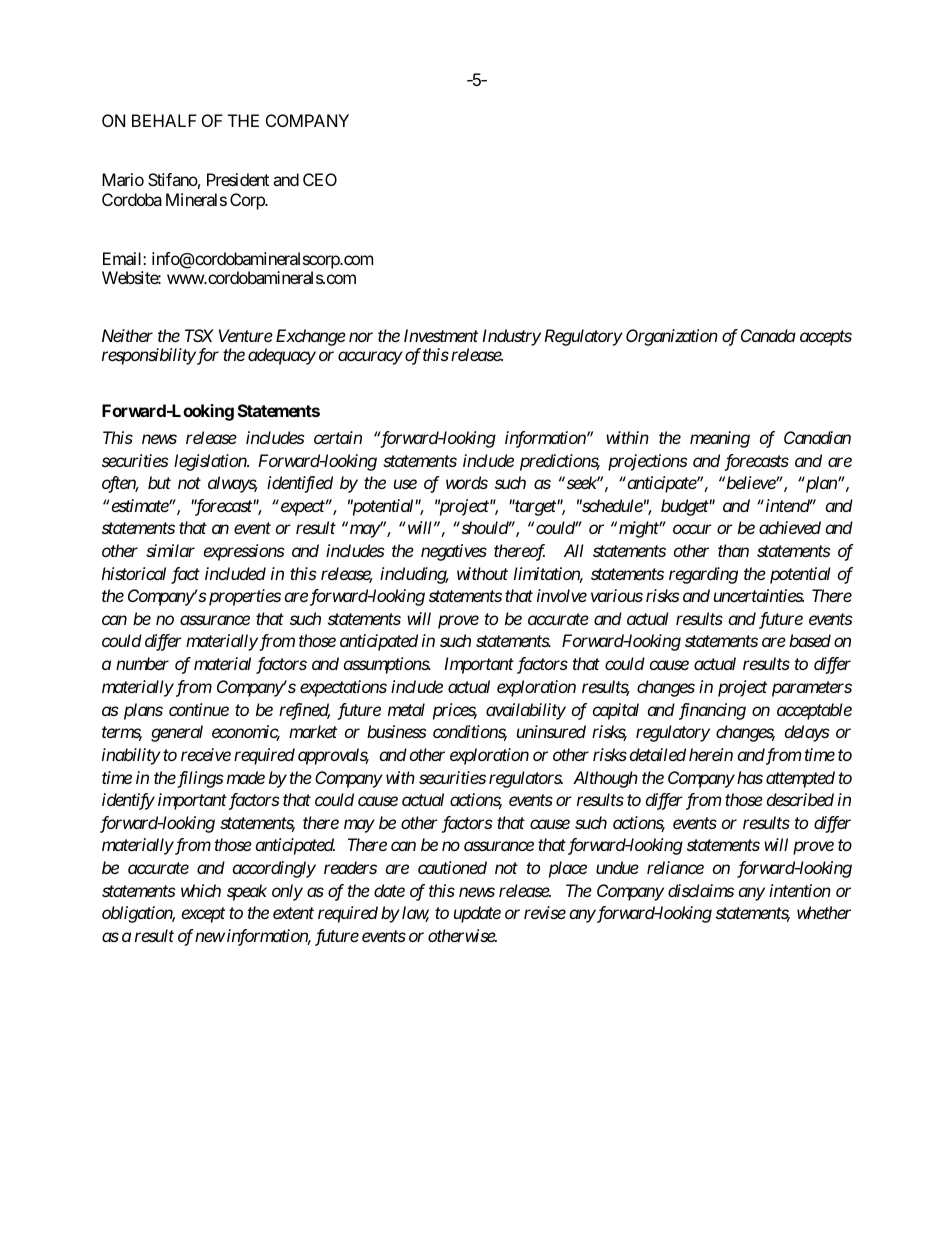 The width and height of the screenshot is (952, 1233). Describe the element at coordinates (387, 665) in the screenshot. I see `assumptions` at that location.
